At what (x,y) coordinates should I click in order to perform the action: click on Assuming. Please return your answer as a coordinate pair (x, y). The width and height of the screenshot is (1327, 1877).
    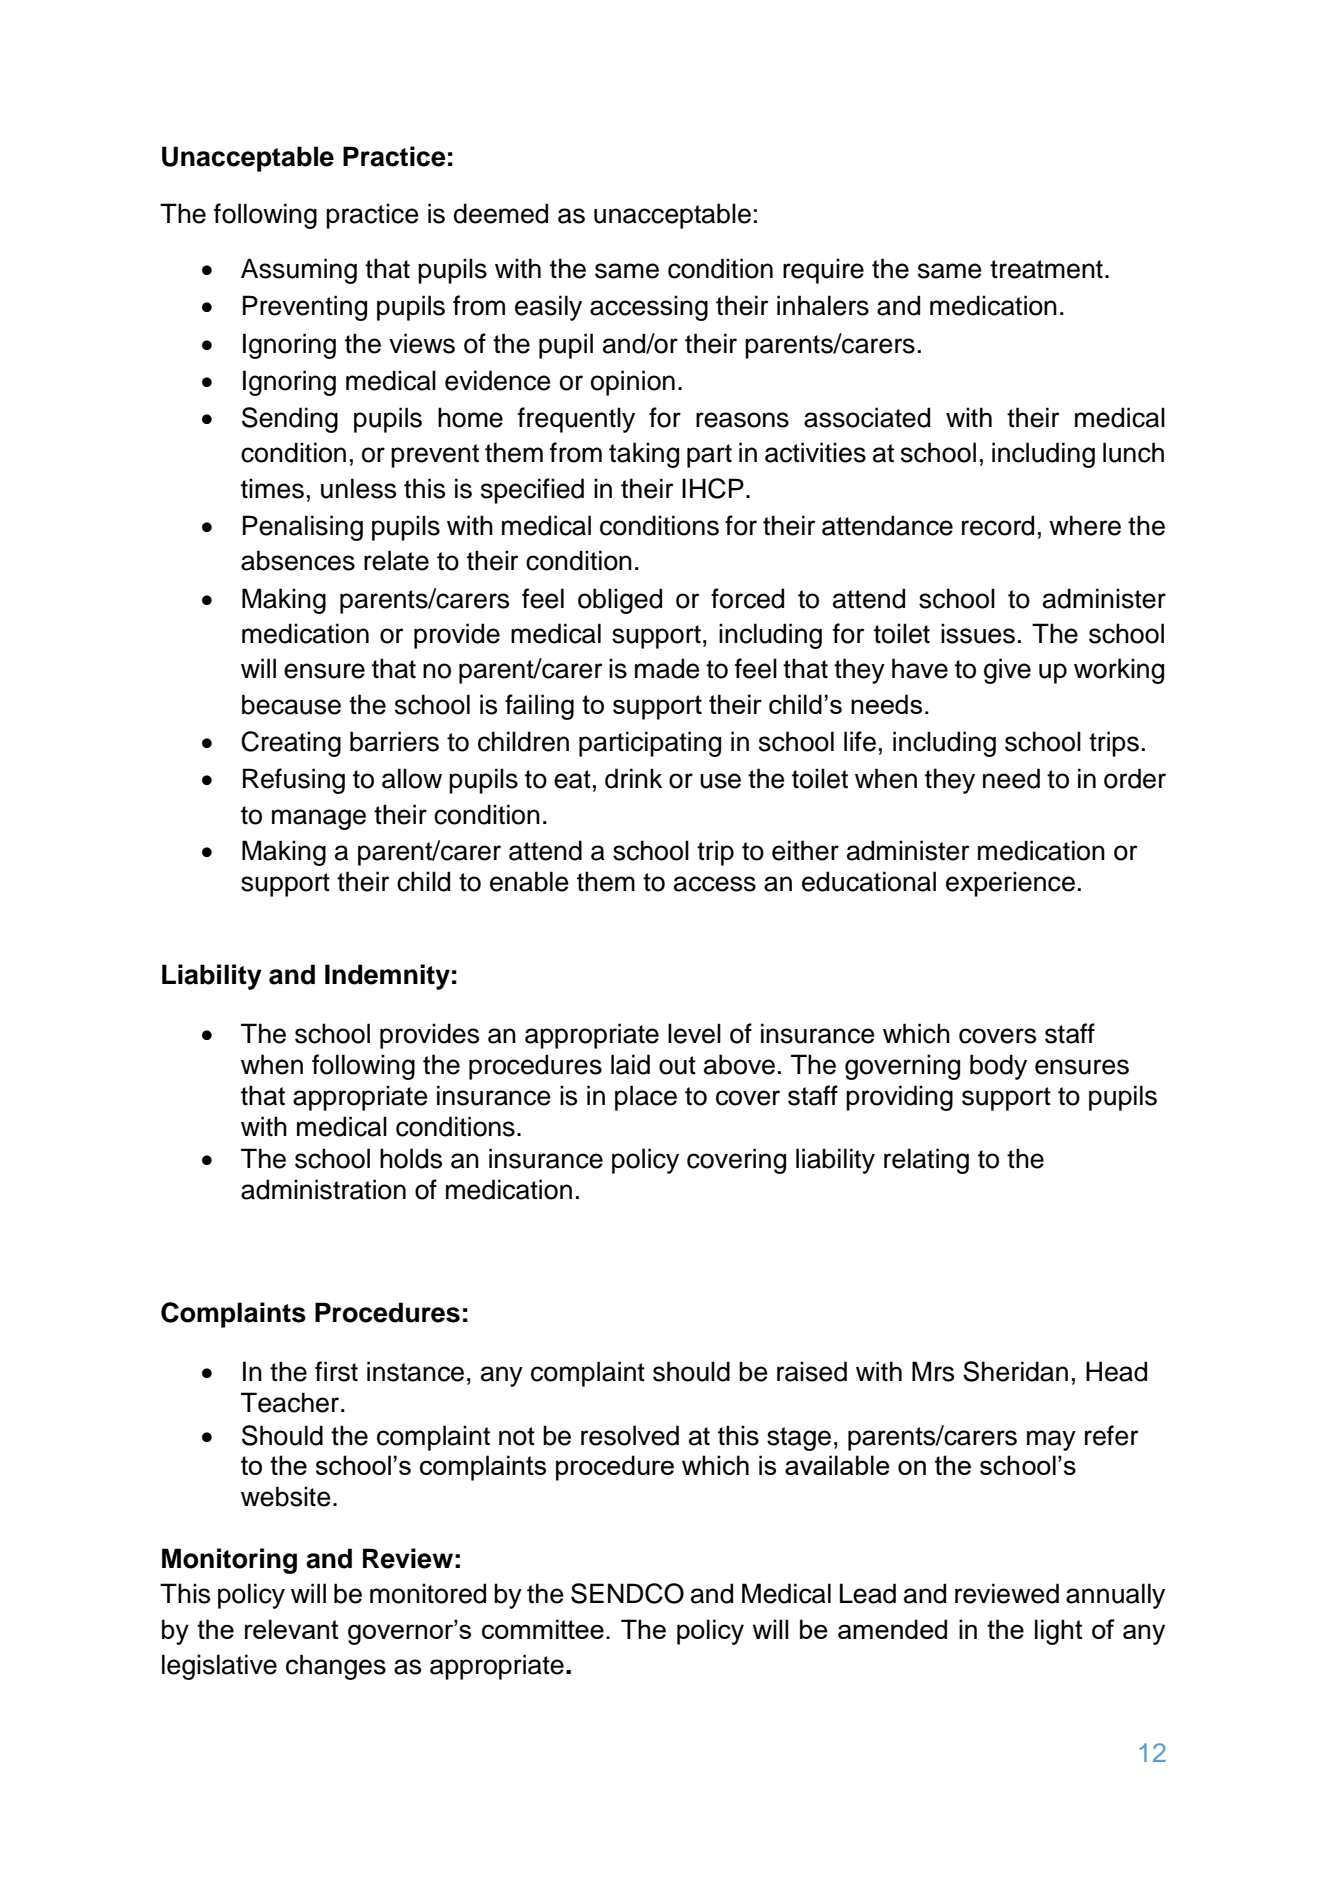
    Looking at the image, I should click on (299, 271).
